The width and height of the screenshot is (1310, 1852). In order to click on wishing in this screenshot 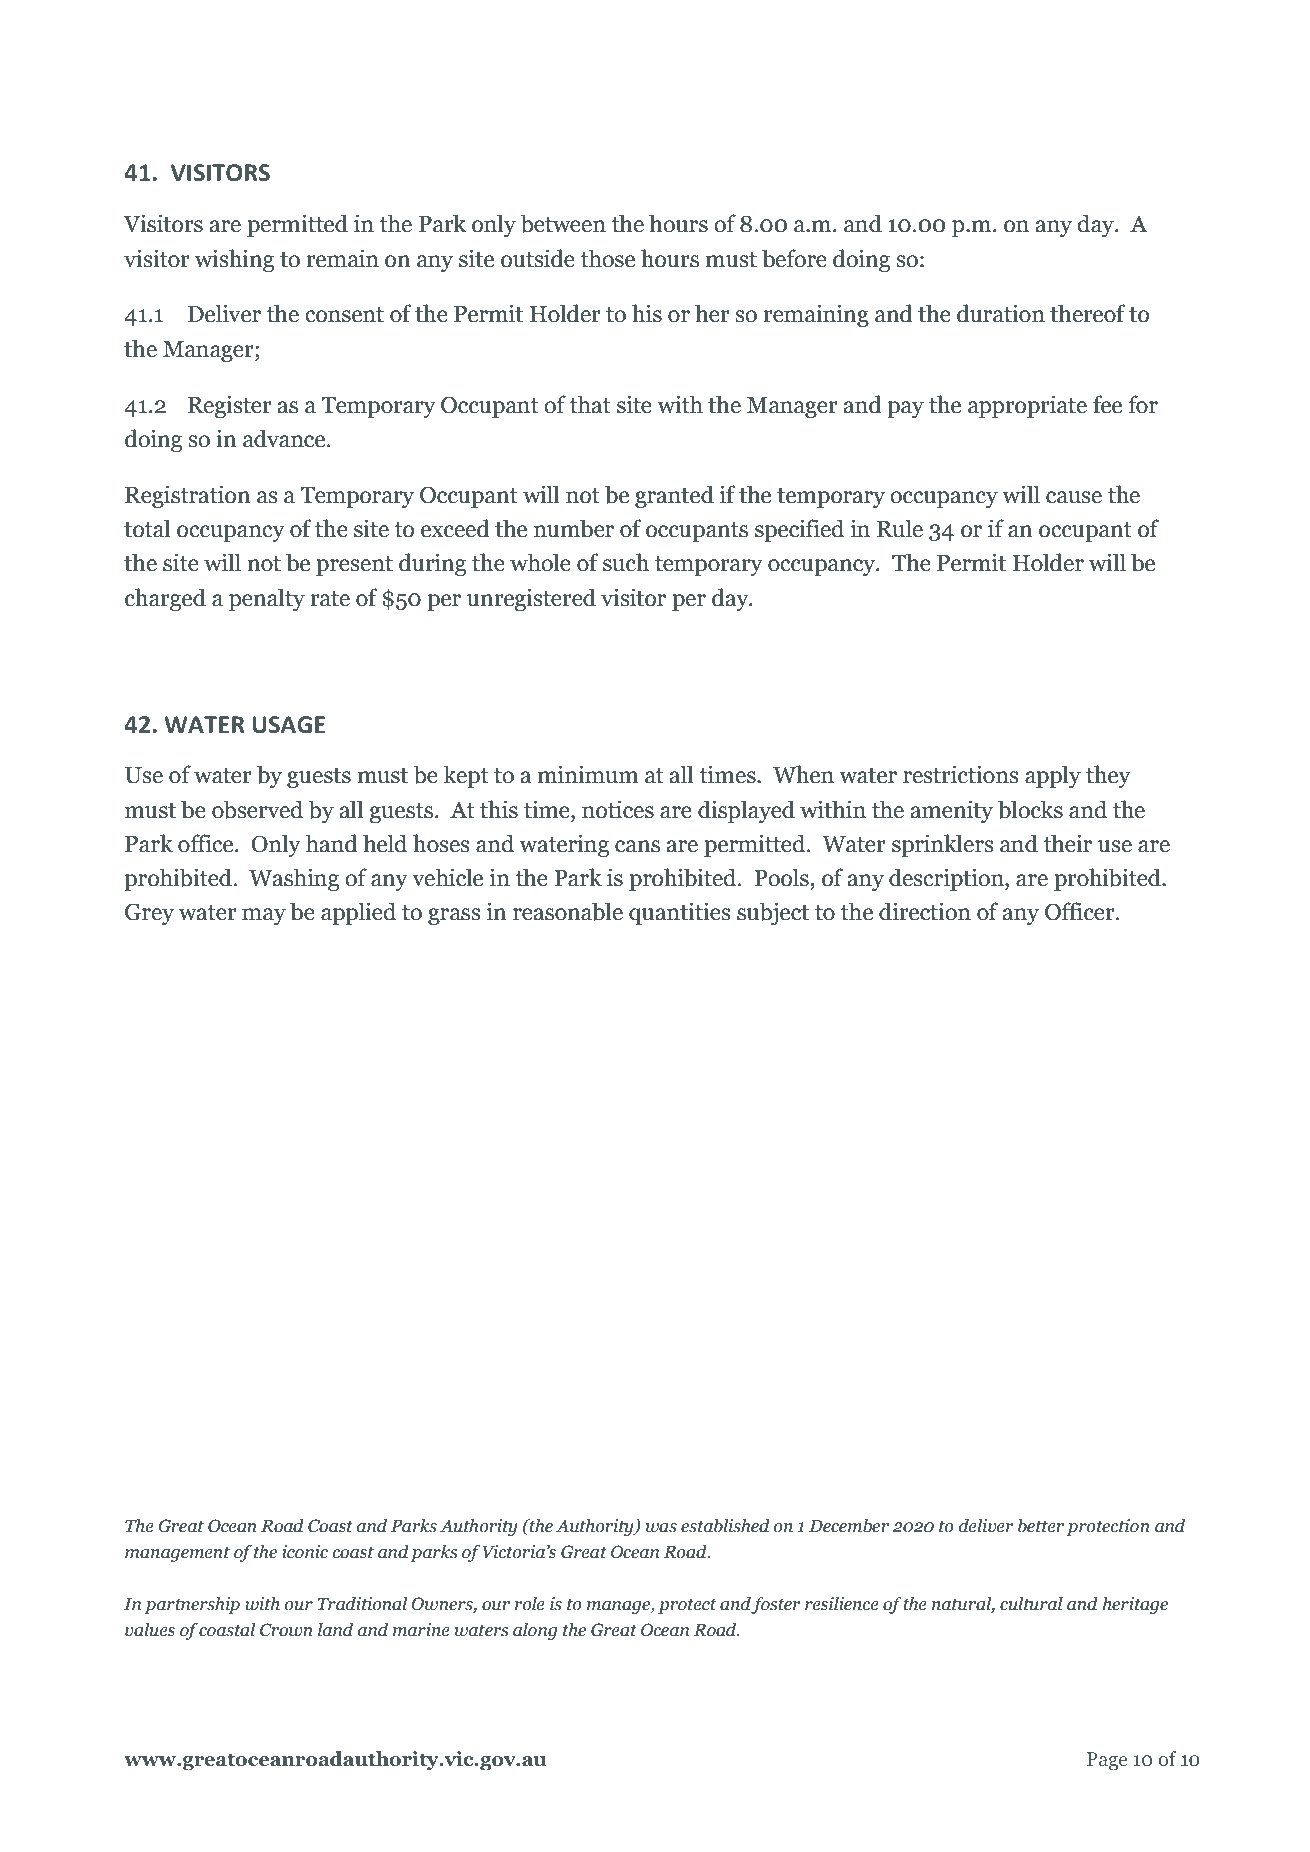, I will do `click(234, 260)`.
